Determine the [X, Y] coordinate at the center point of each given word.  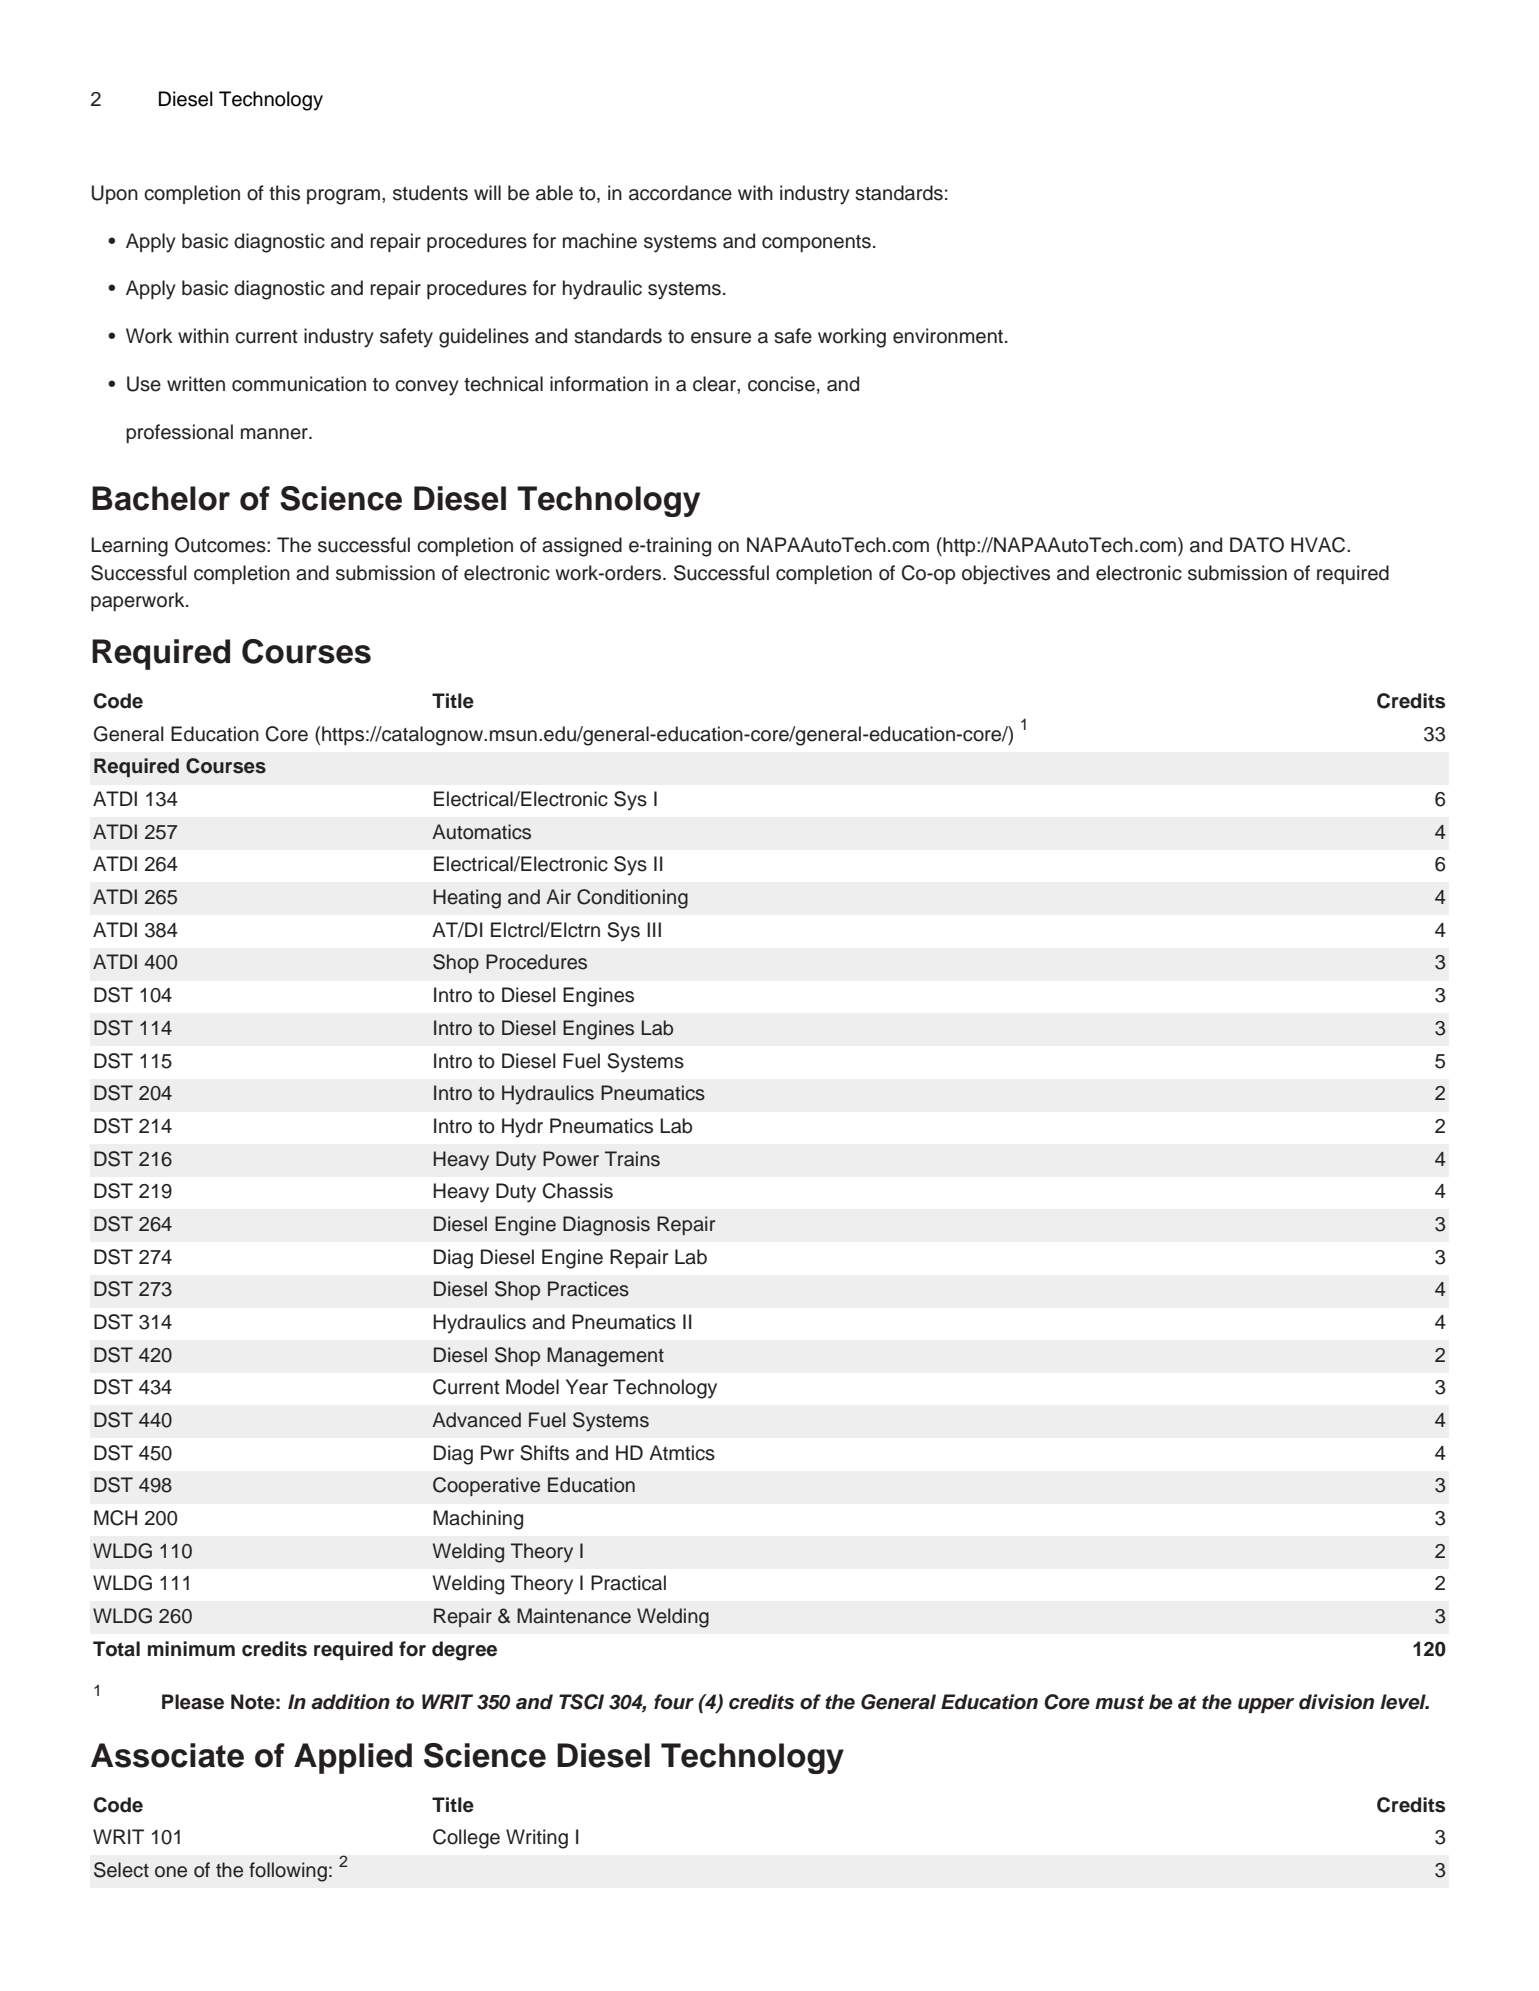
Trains [632, 1159]
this [284, 193]
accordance [680, 193]
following [288, 1872]
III [654, 929]
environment [948, 336]
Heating [467, 899]
